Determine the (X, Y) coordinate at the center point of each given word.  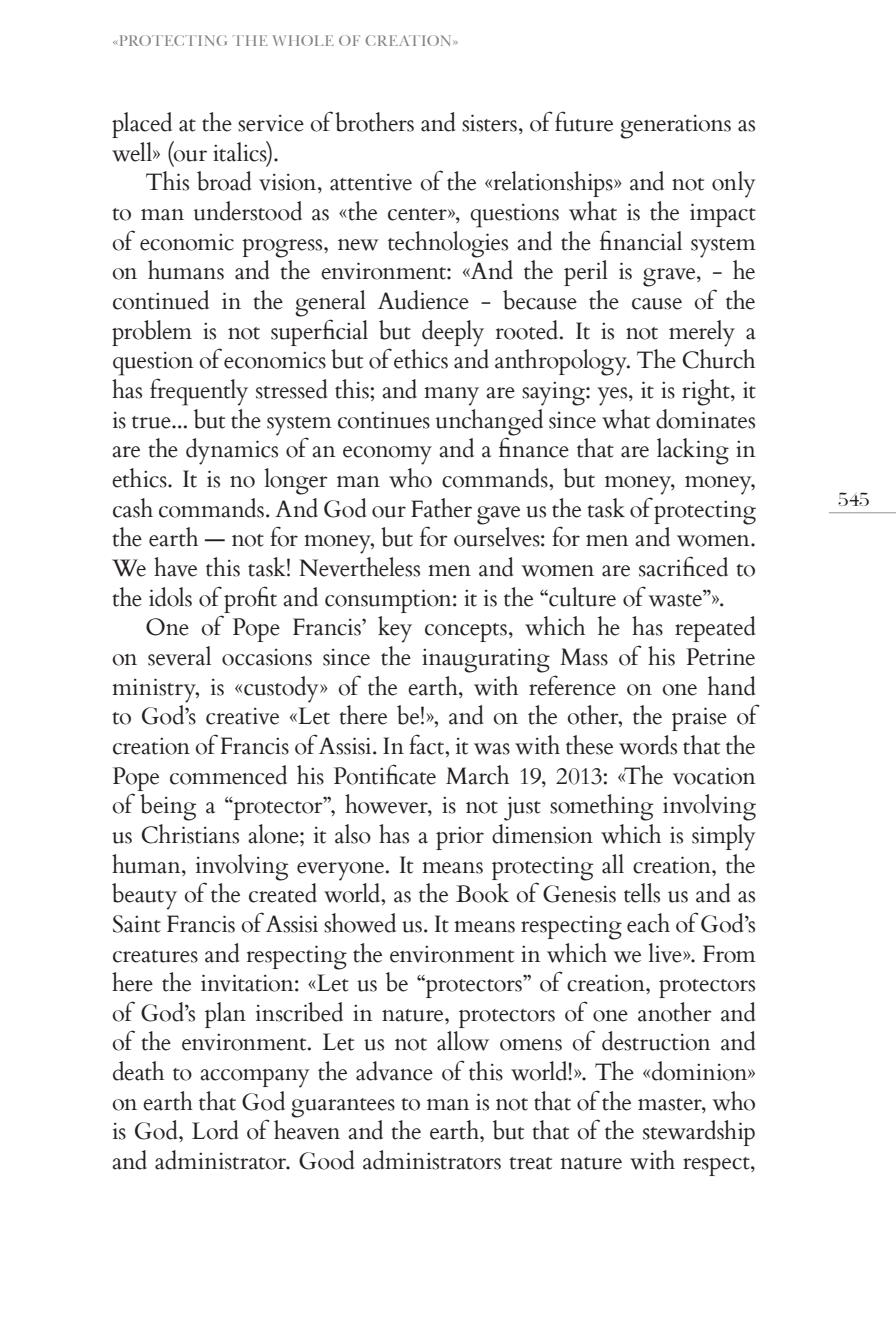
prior (460, 838)
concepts (466, 632)
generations (675, 126)
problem (152, 333)
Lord (215, 1130)
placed (142, 125)
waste (676, 599)
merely (702, 333)
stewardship (699, 1133)
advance (394, 1071)
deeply (453, 333)
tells (642, 893)
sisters (489, 123)
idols (170, 597)
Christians (190, 834)
